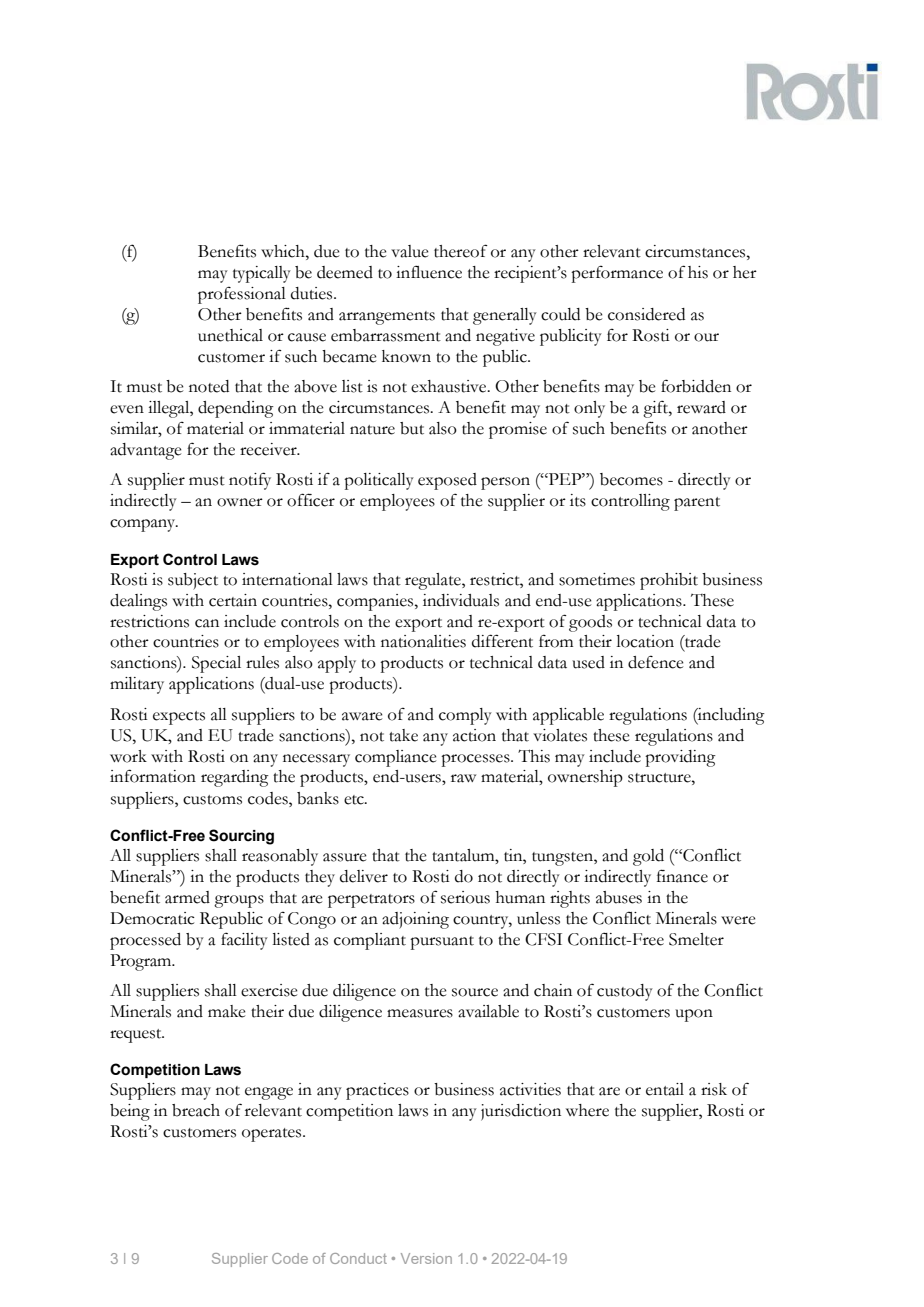  I want to click on adjoining, so click(415, 920).
